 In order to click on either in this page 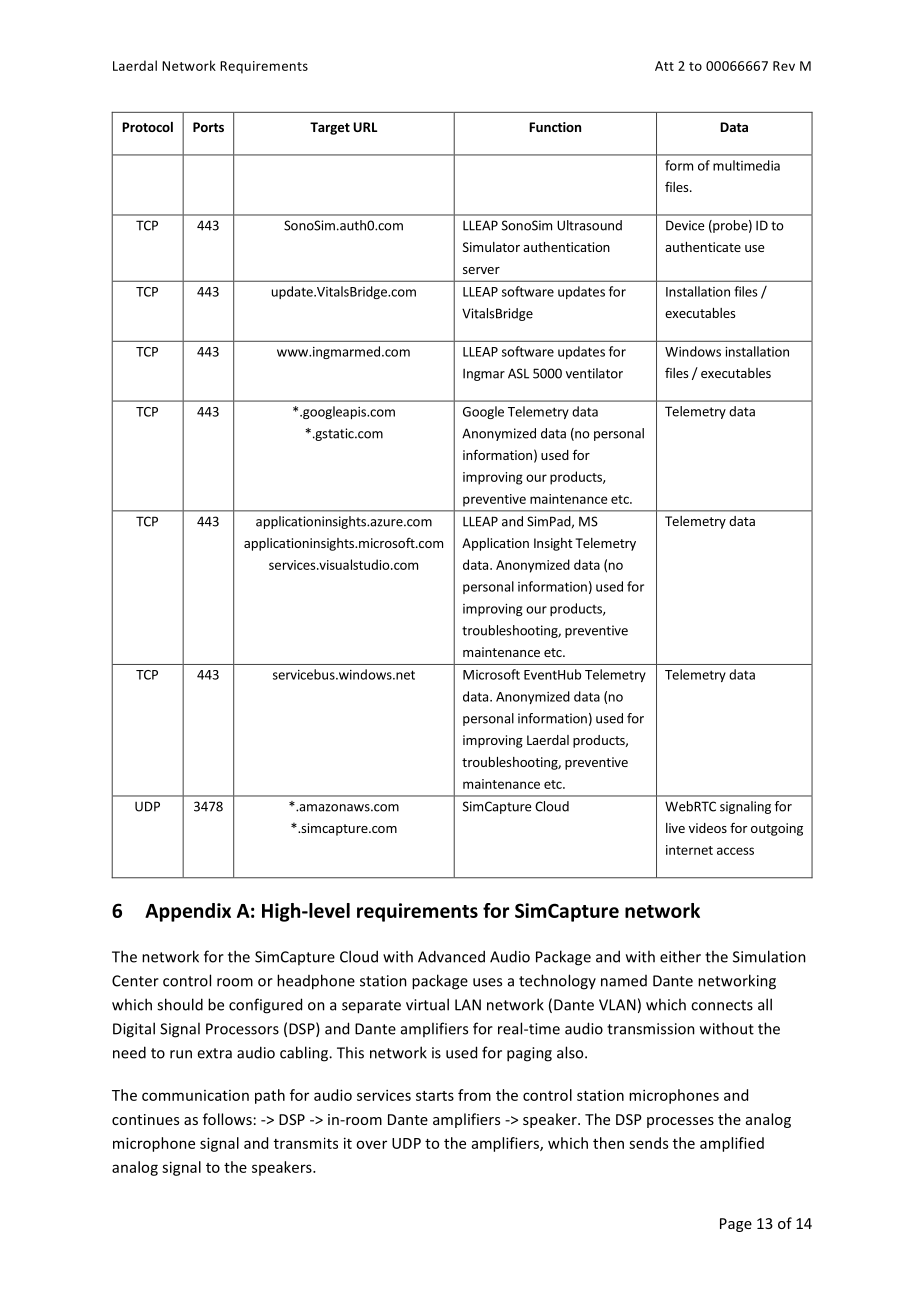, I will do `click(680, 956)`.
